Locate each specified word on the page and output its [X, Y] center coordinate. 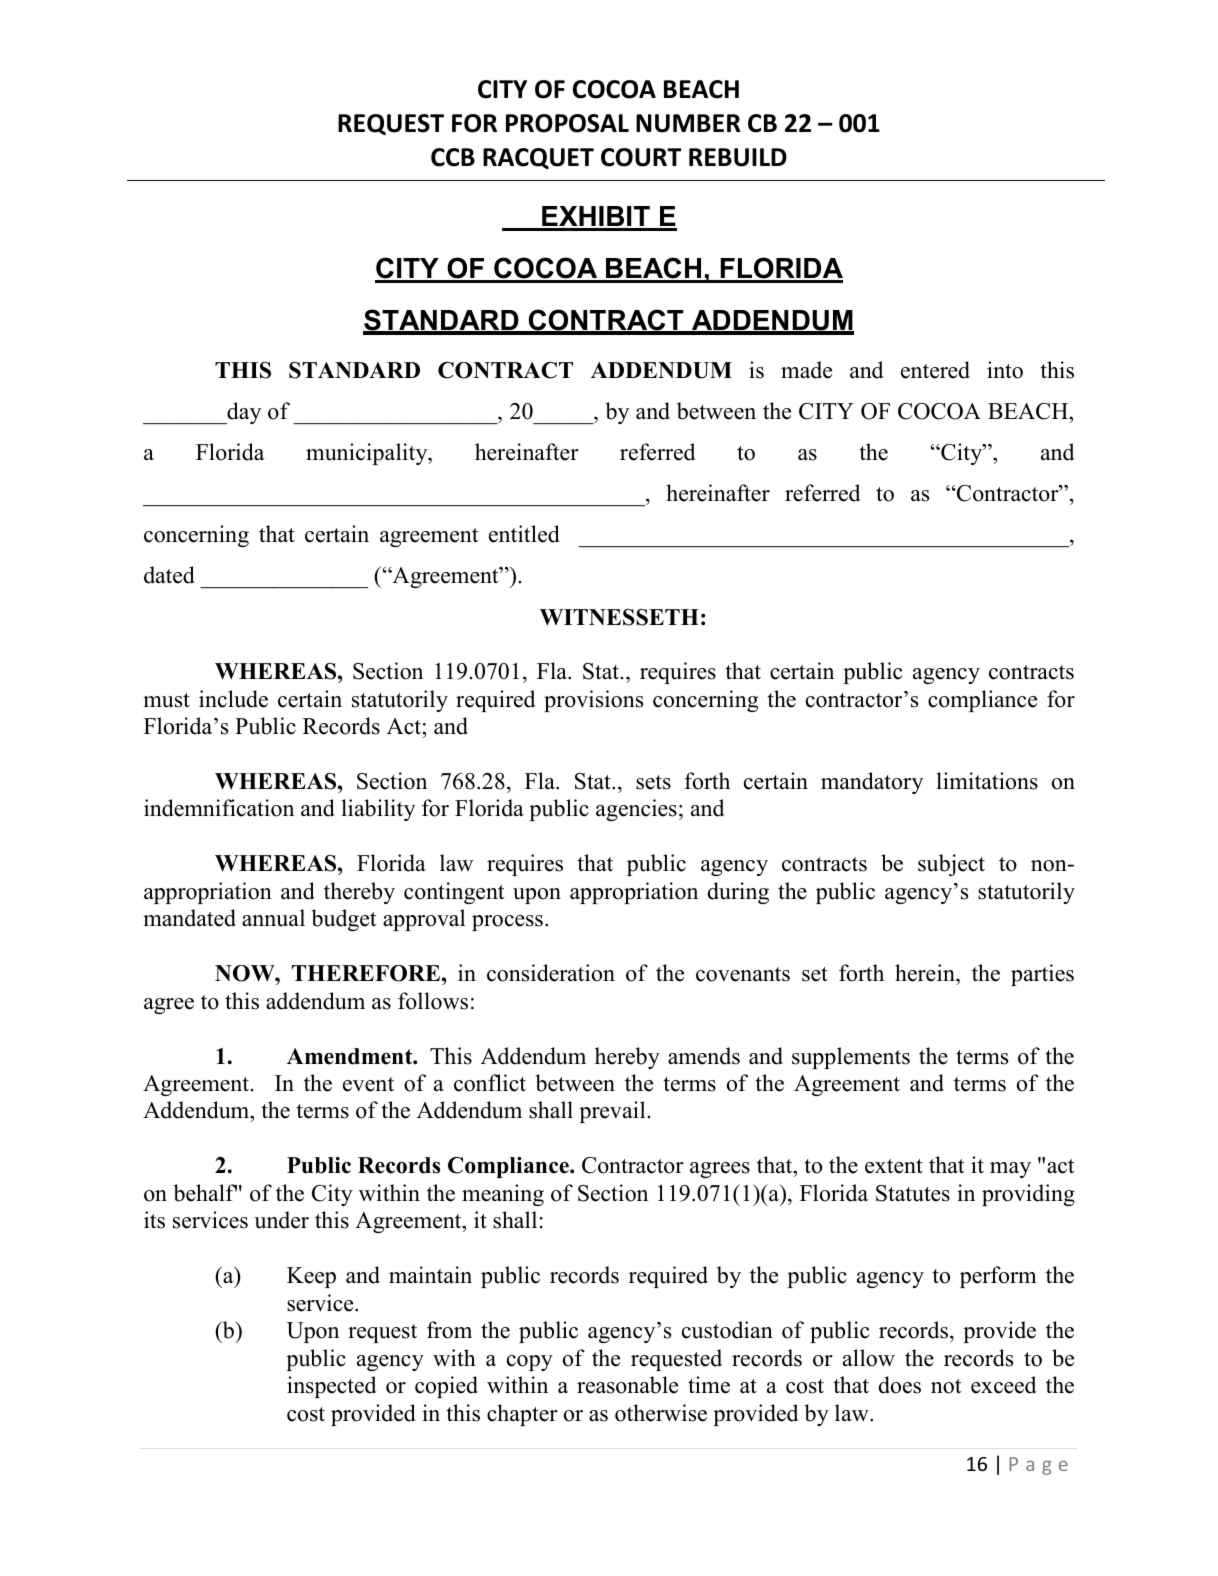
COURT [641, 157]
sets [653, 782]
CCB [453, 157]
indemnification [219, 808]
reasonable [627, 1385]
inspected [331, 1387]
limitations [987, 781]
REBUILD [738, 157]
